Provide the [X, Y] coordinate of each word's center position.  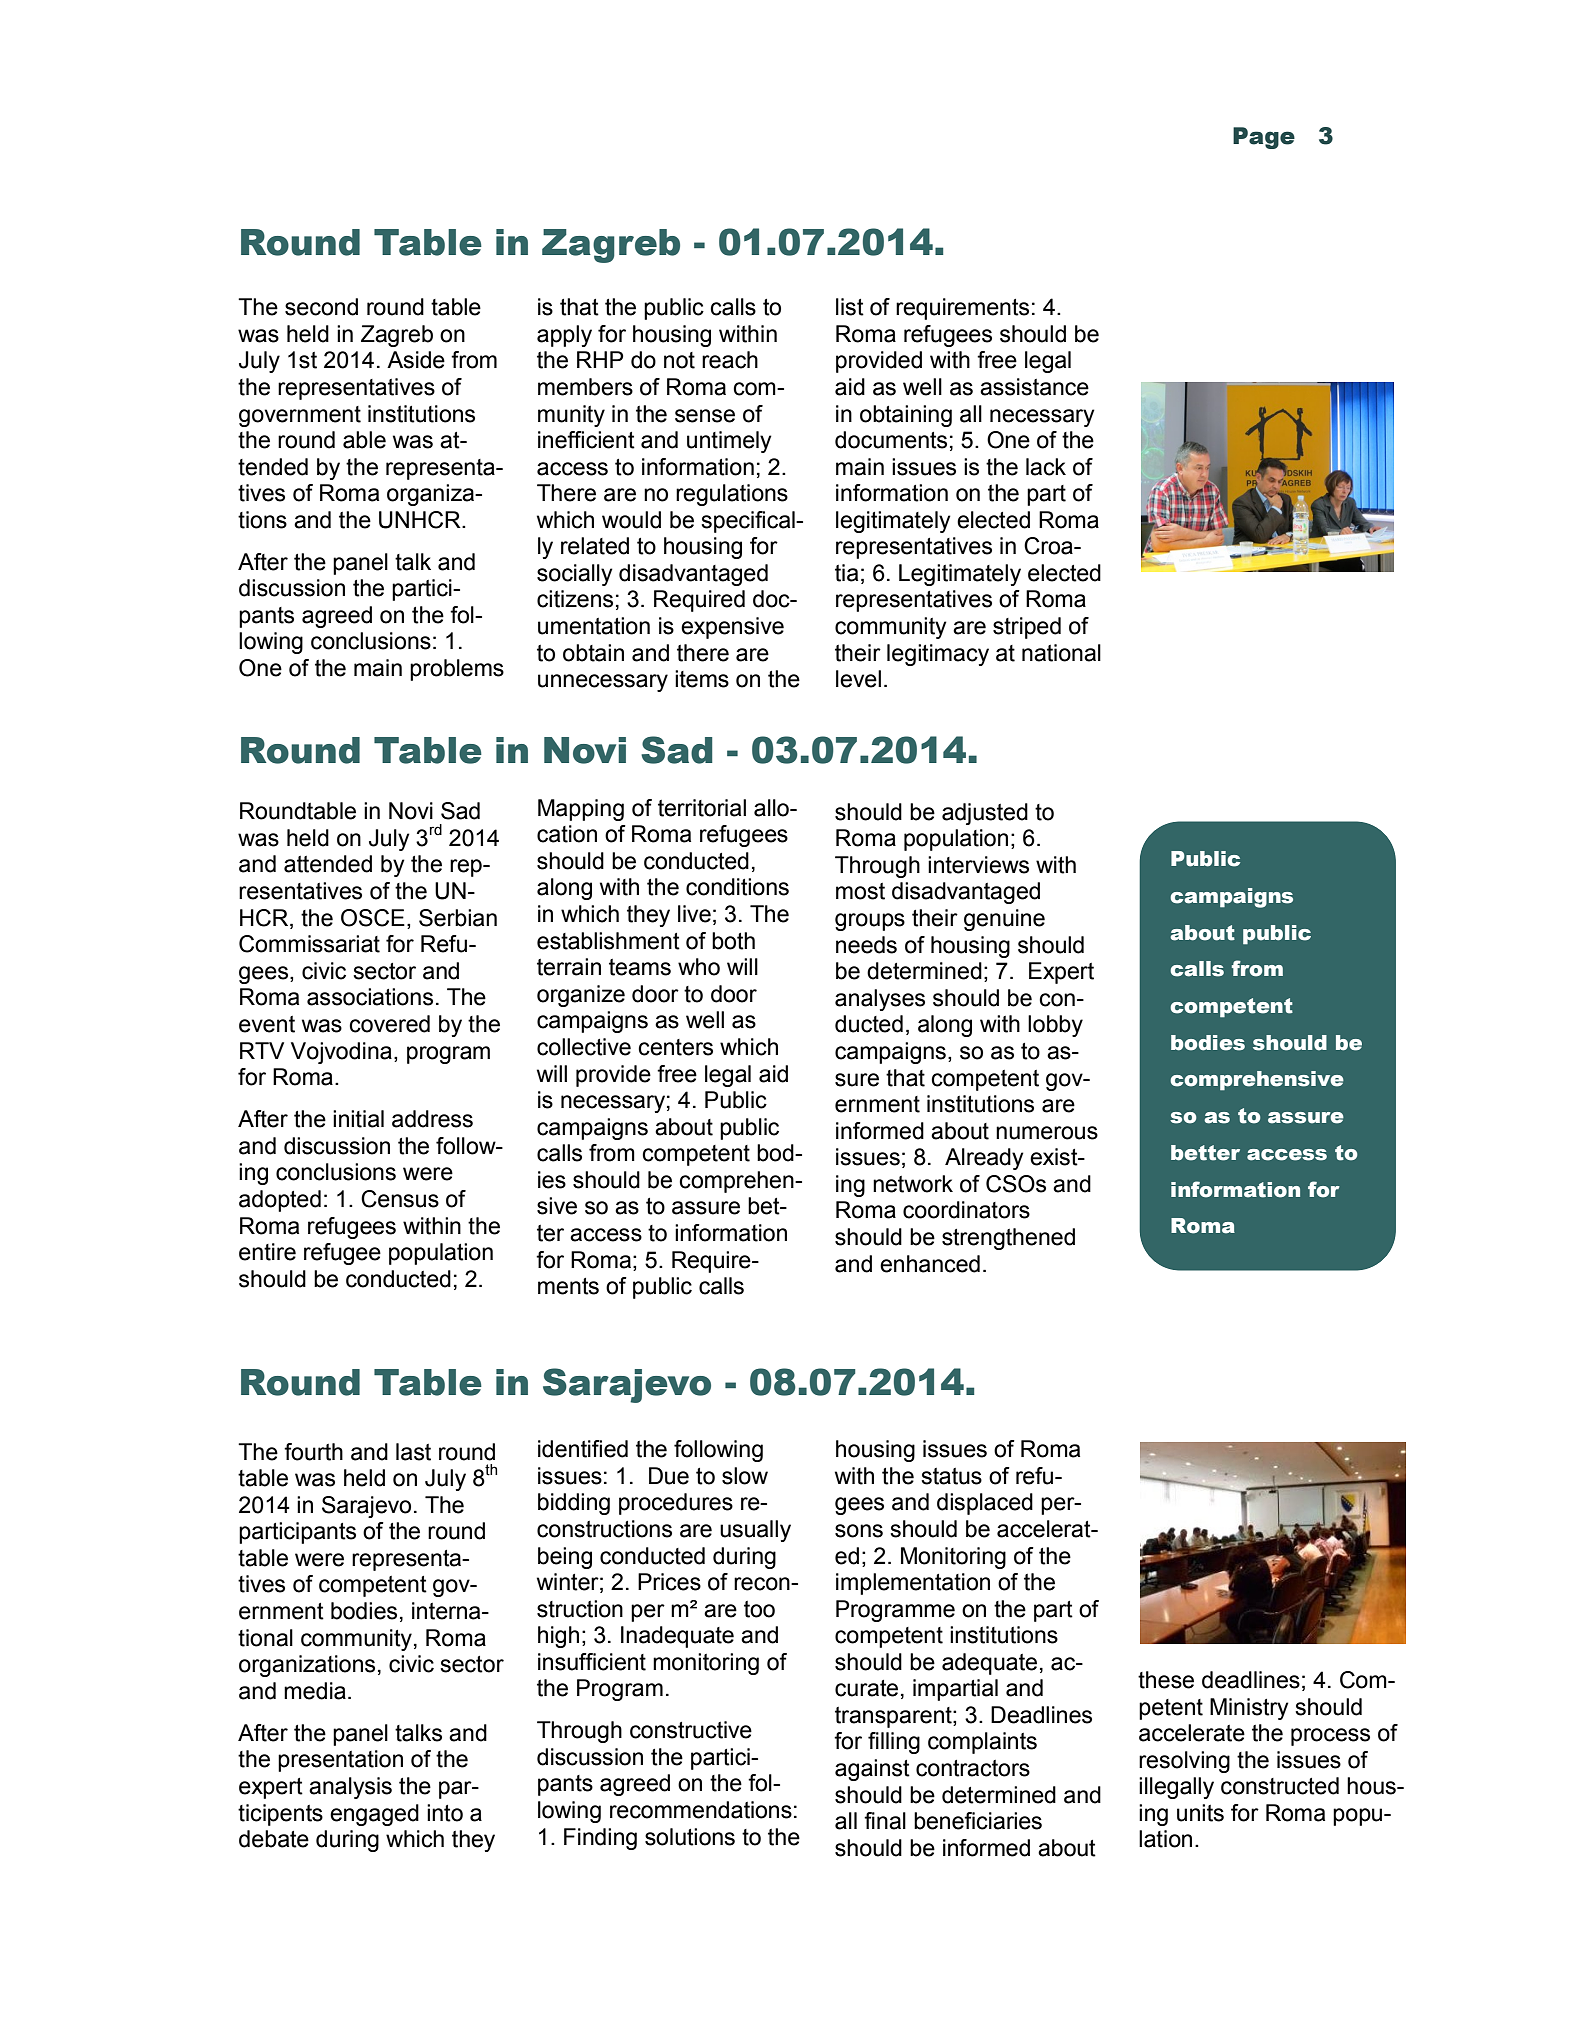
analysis [350, 1788]
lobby [1055, 1026]
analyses [880, 1000]
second [321, 307]
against [872, 1770]
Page [1264, 138]
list [850, 307]
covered [389, 1024]
